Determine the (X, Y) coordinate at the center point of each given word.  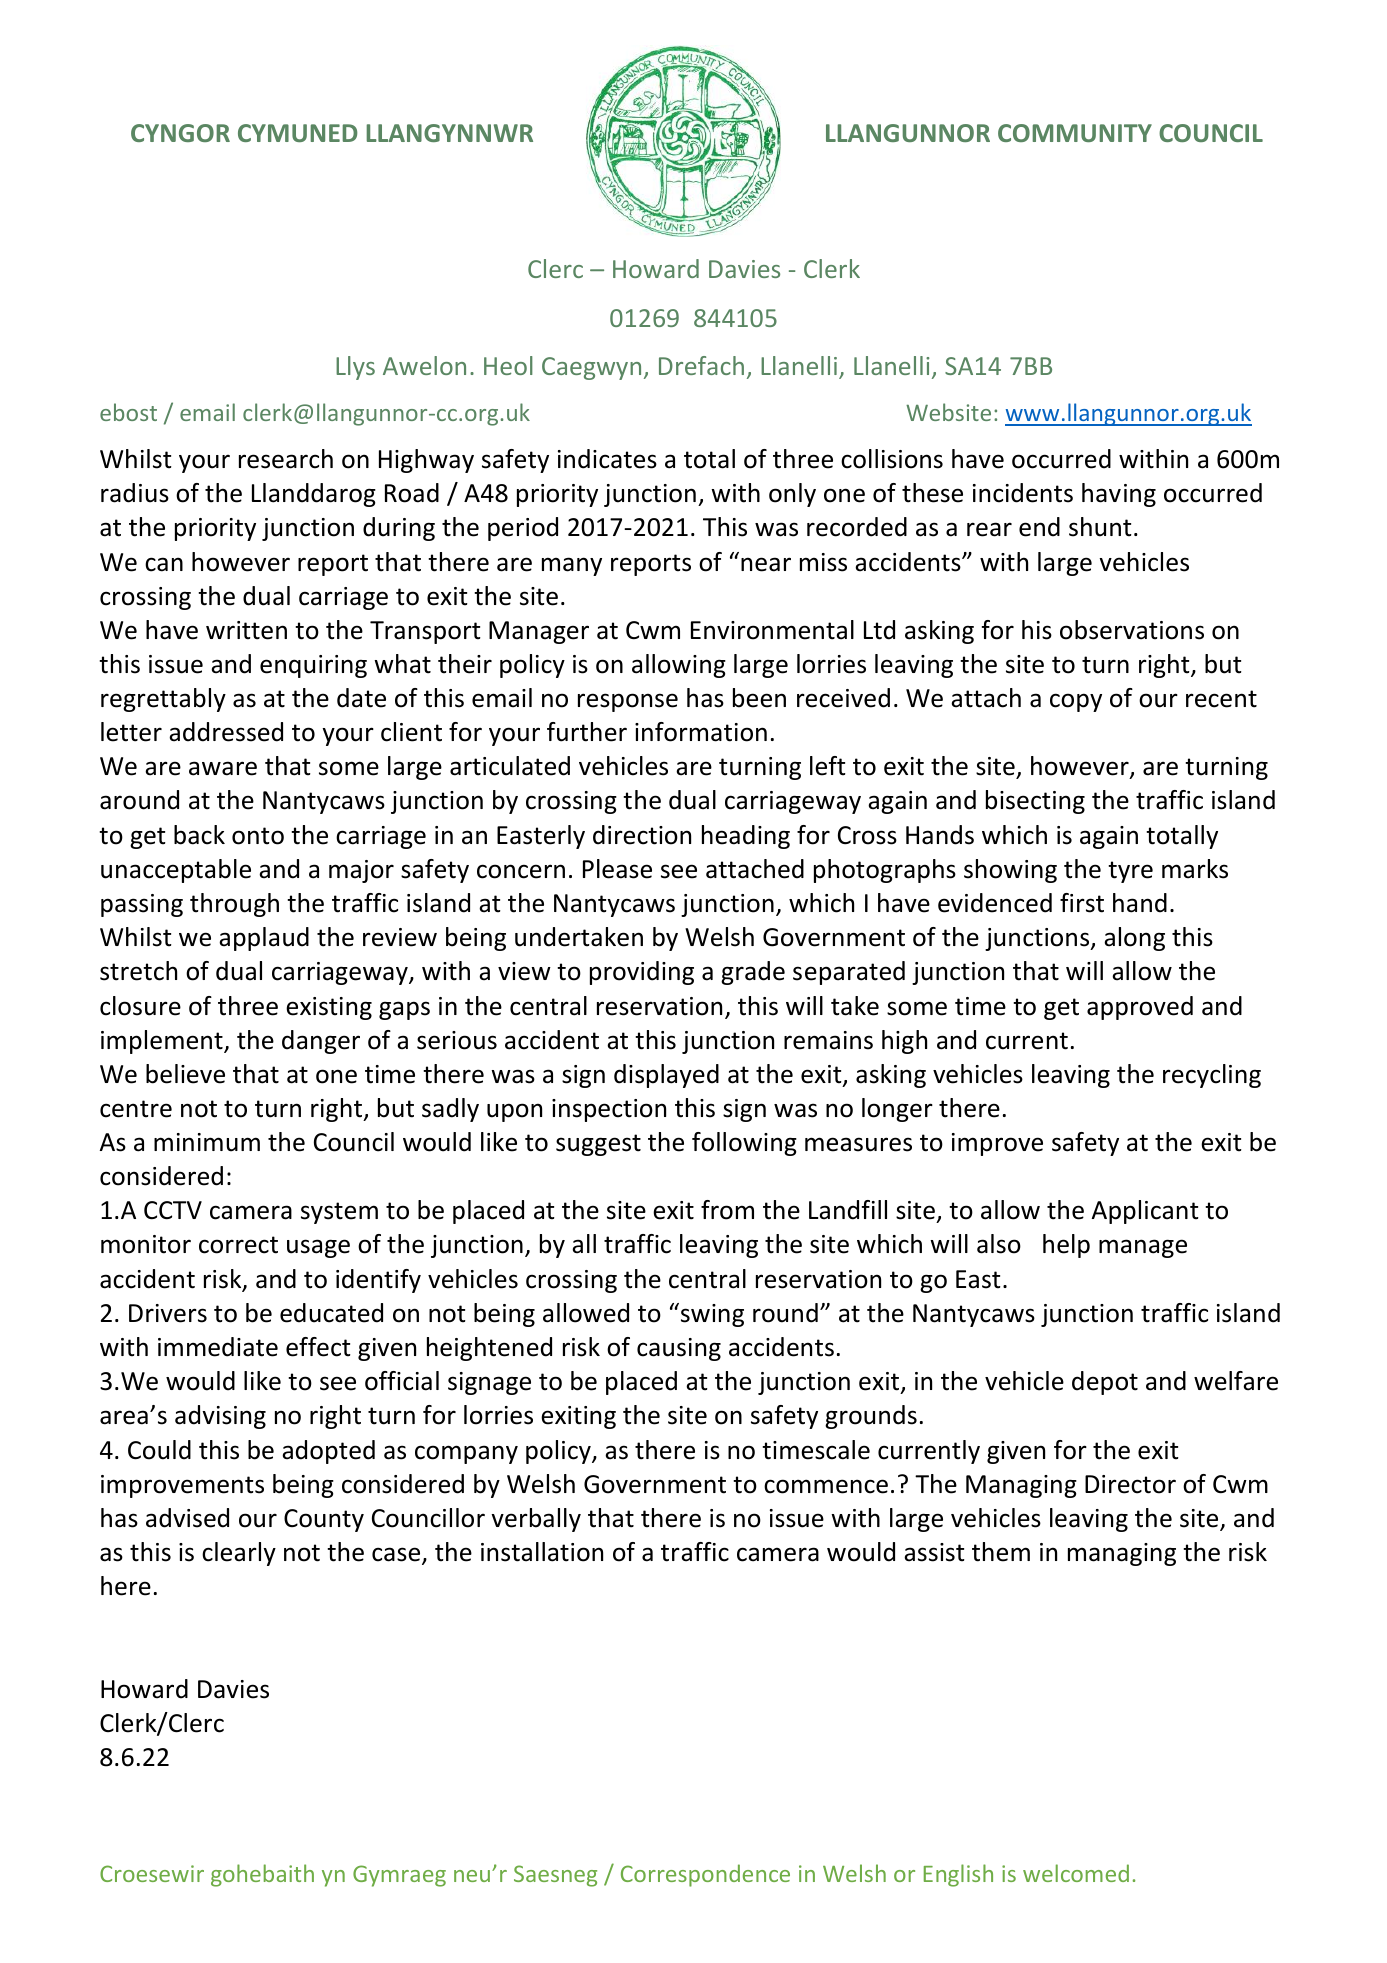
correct (238, 1245)
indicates (607, 459)
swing (711, 1315)
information (701, 732)
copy (1076, 702)
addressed (226, 732)
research (286, 459)
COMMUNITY (1075, 133)
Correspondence (705, 1875)
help (1066, 1246)
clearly (239, 1554)
